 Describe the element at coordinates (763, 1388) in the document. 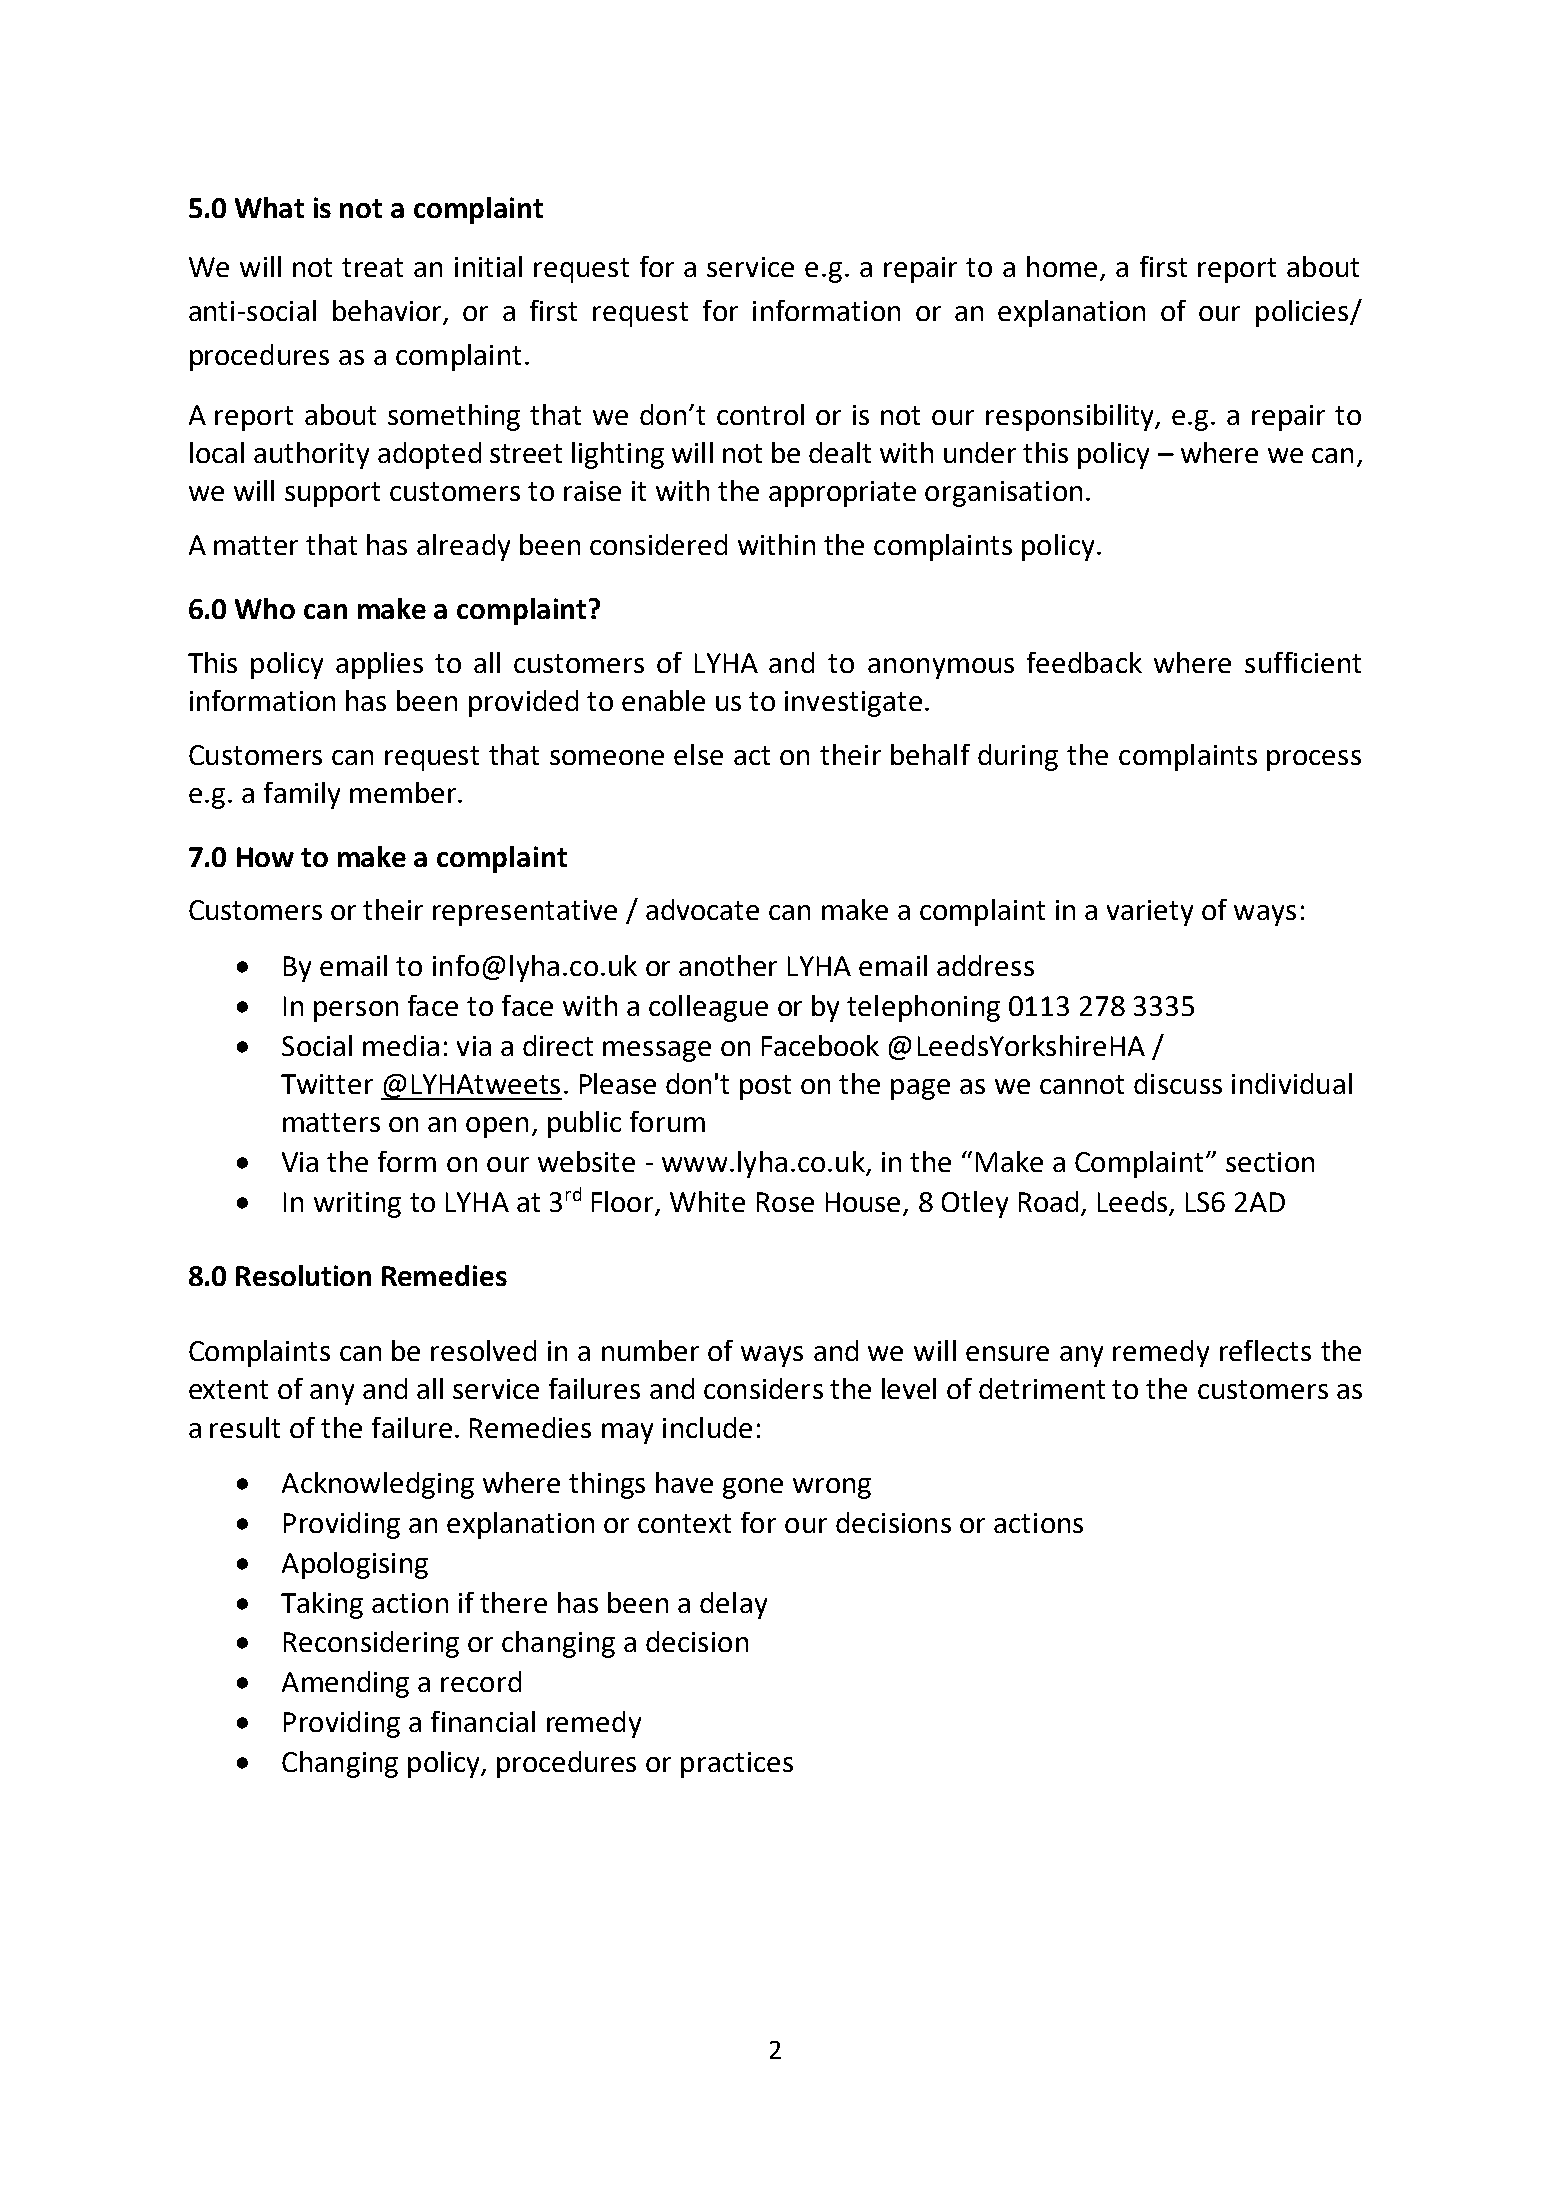

I see `considers` at that location.
